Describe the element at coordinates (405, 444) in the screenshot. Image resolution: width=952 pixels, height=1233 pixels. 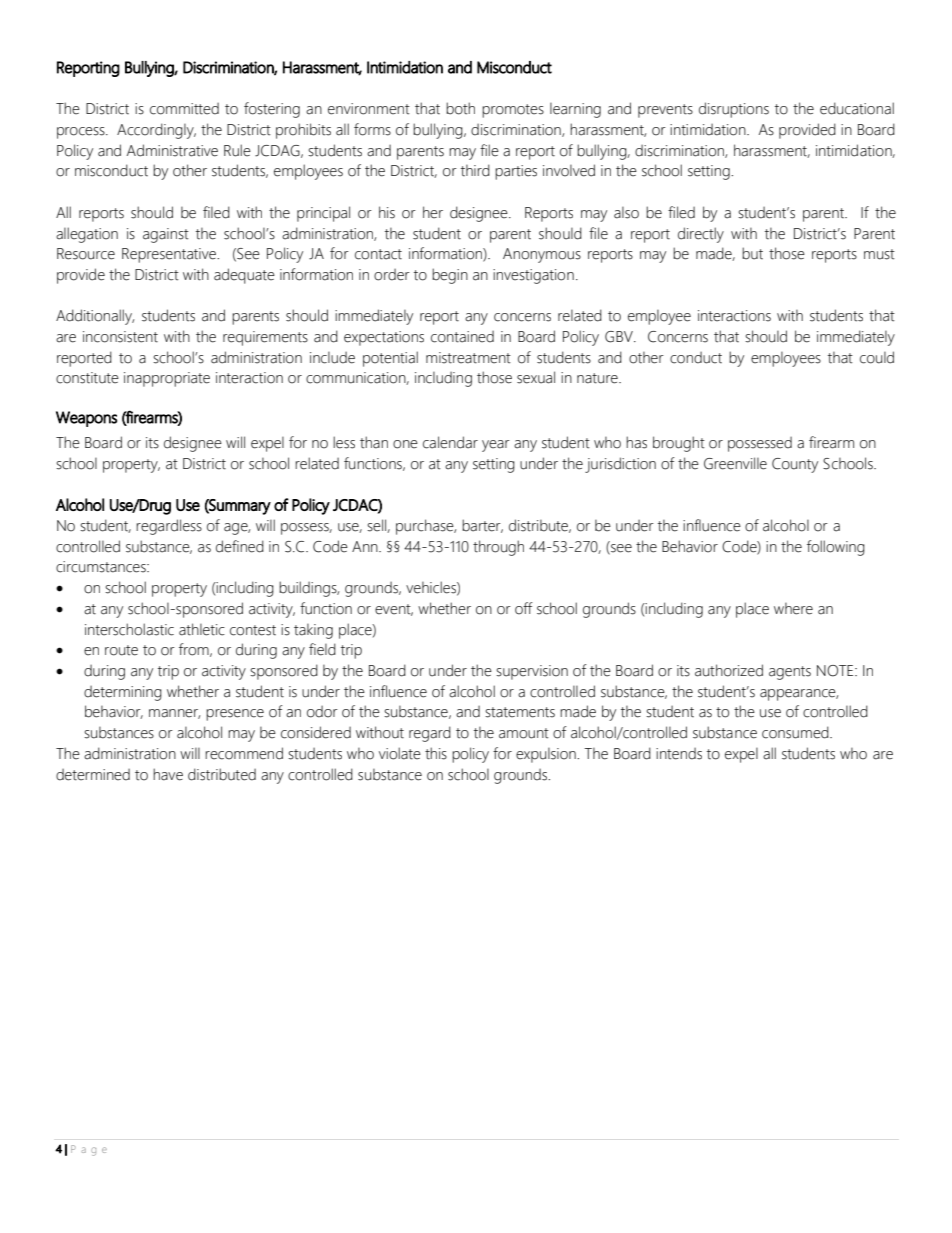
I see `one` at that location.
